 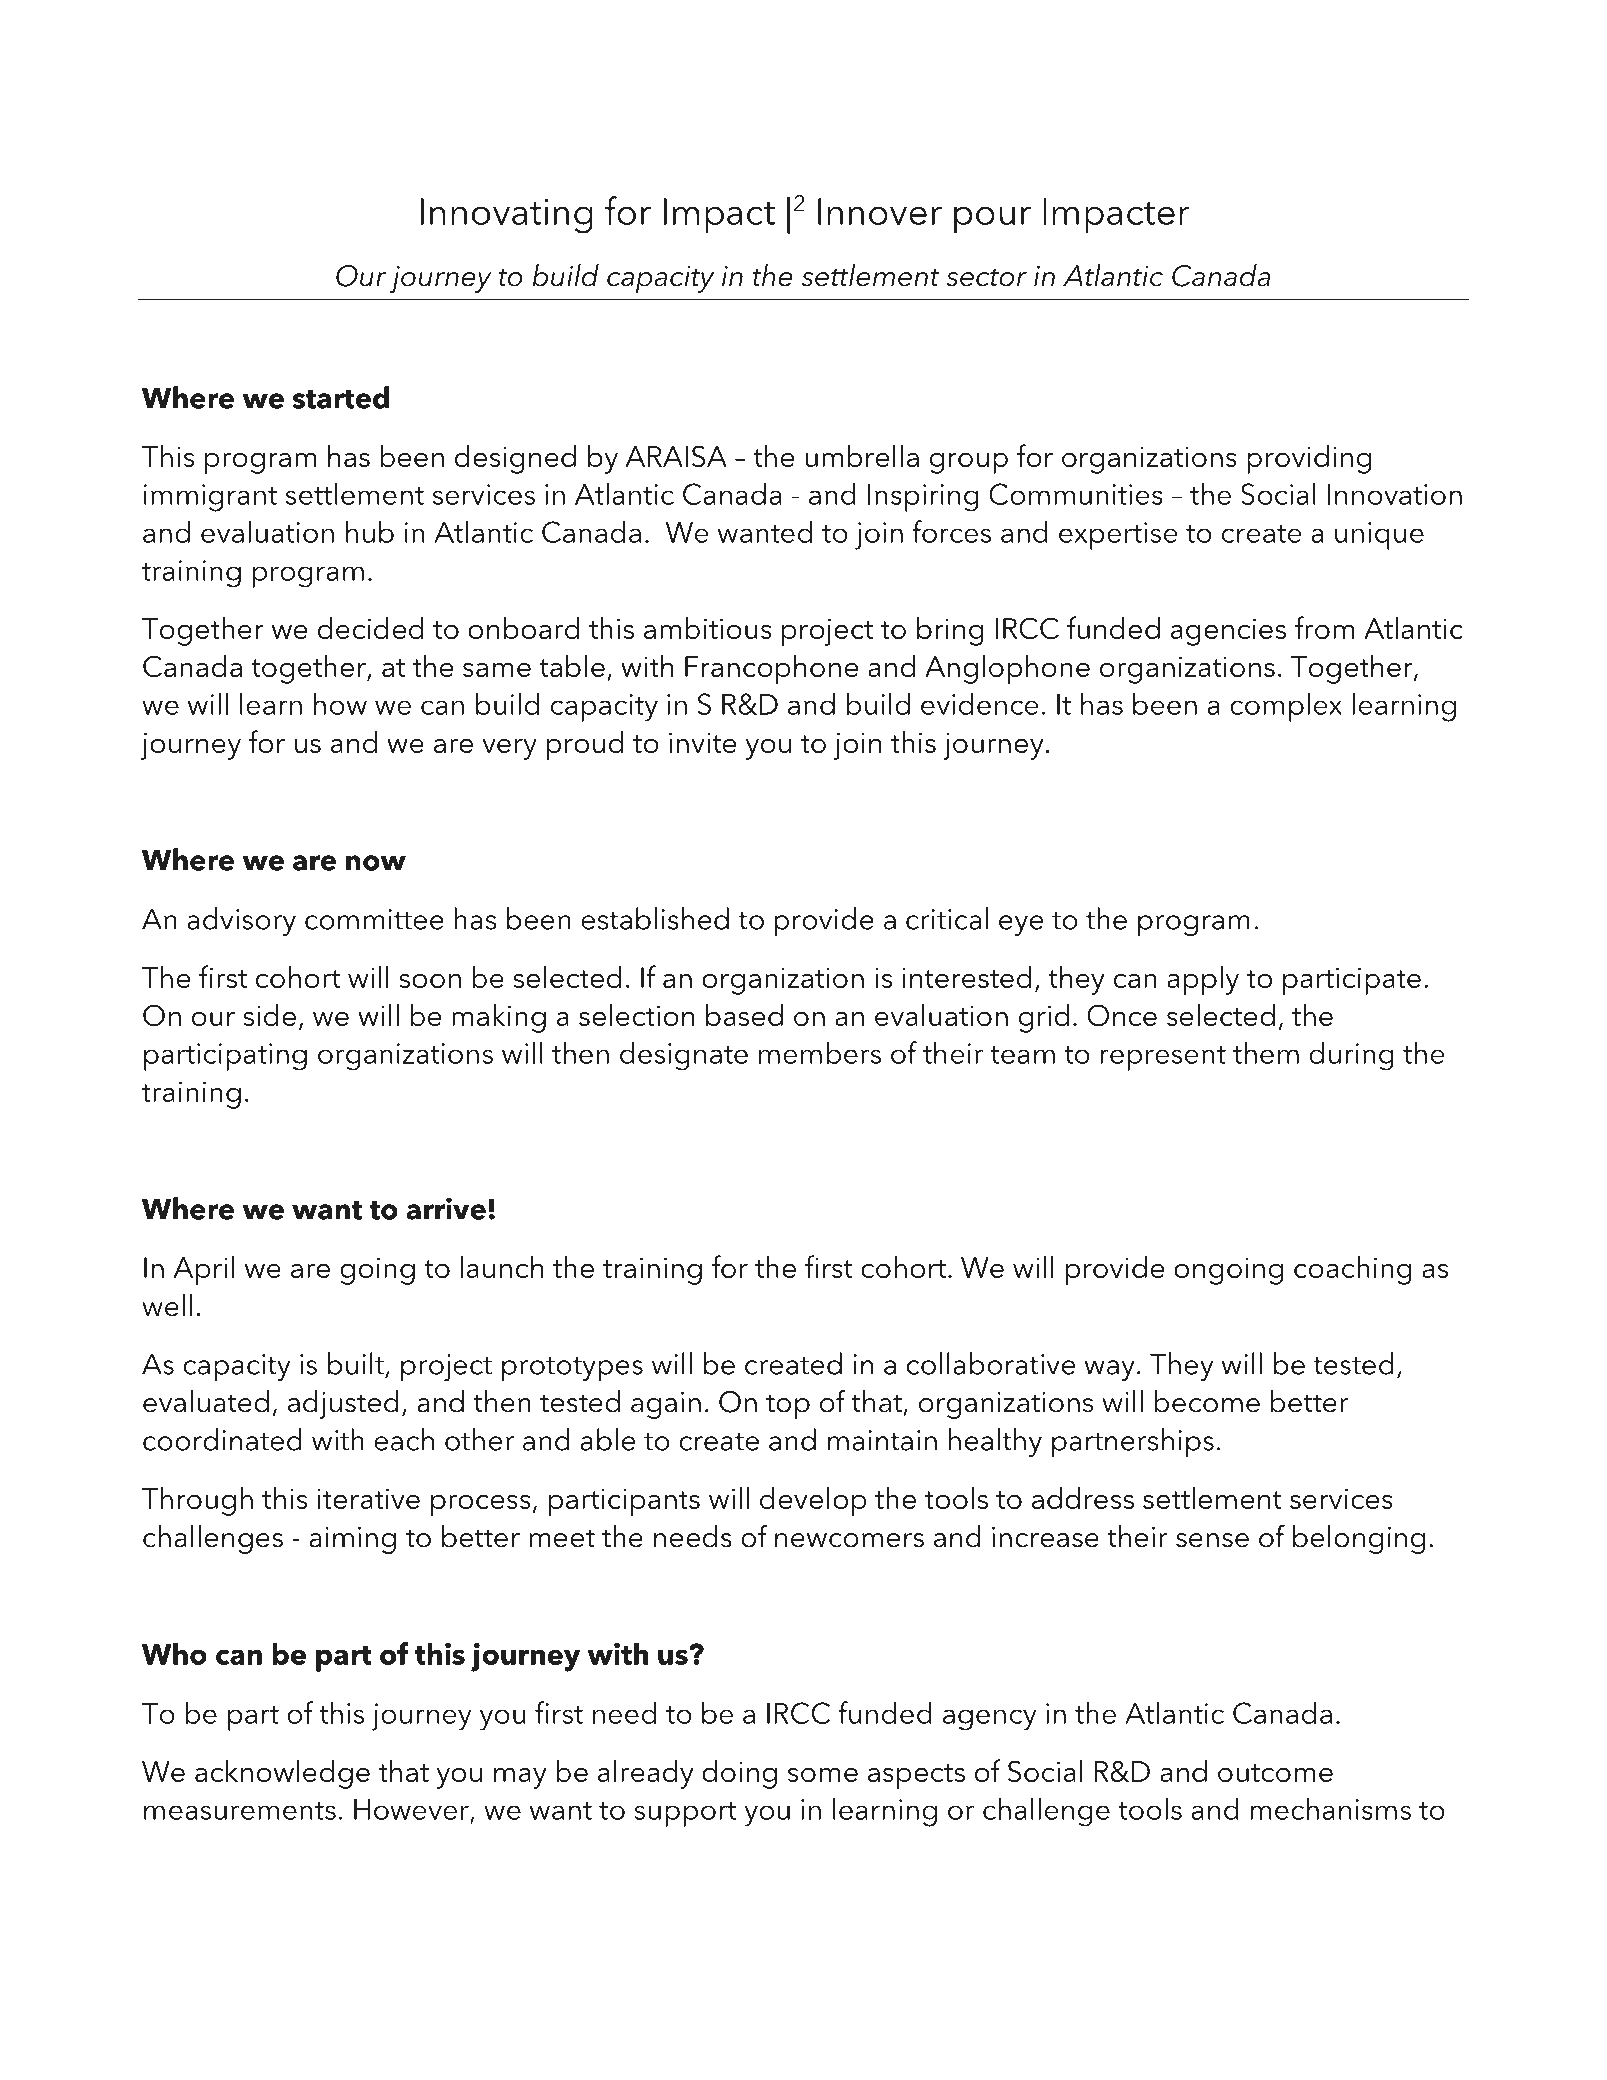 I want to click on side, so click(x=269, y=1015).
